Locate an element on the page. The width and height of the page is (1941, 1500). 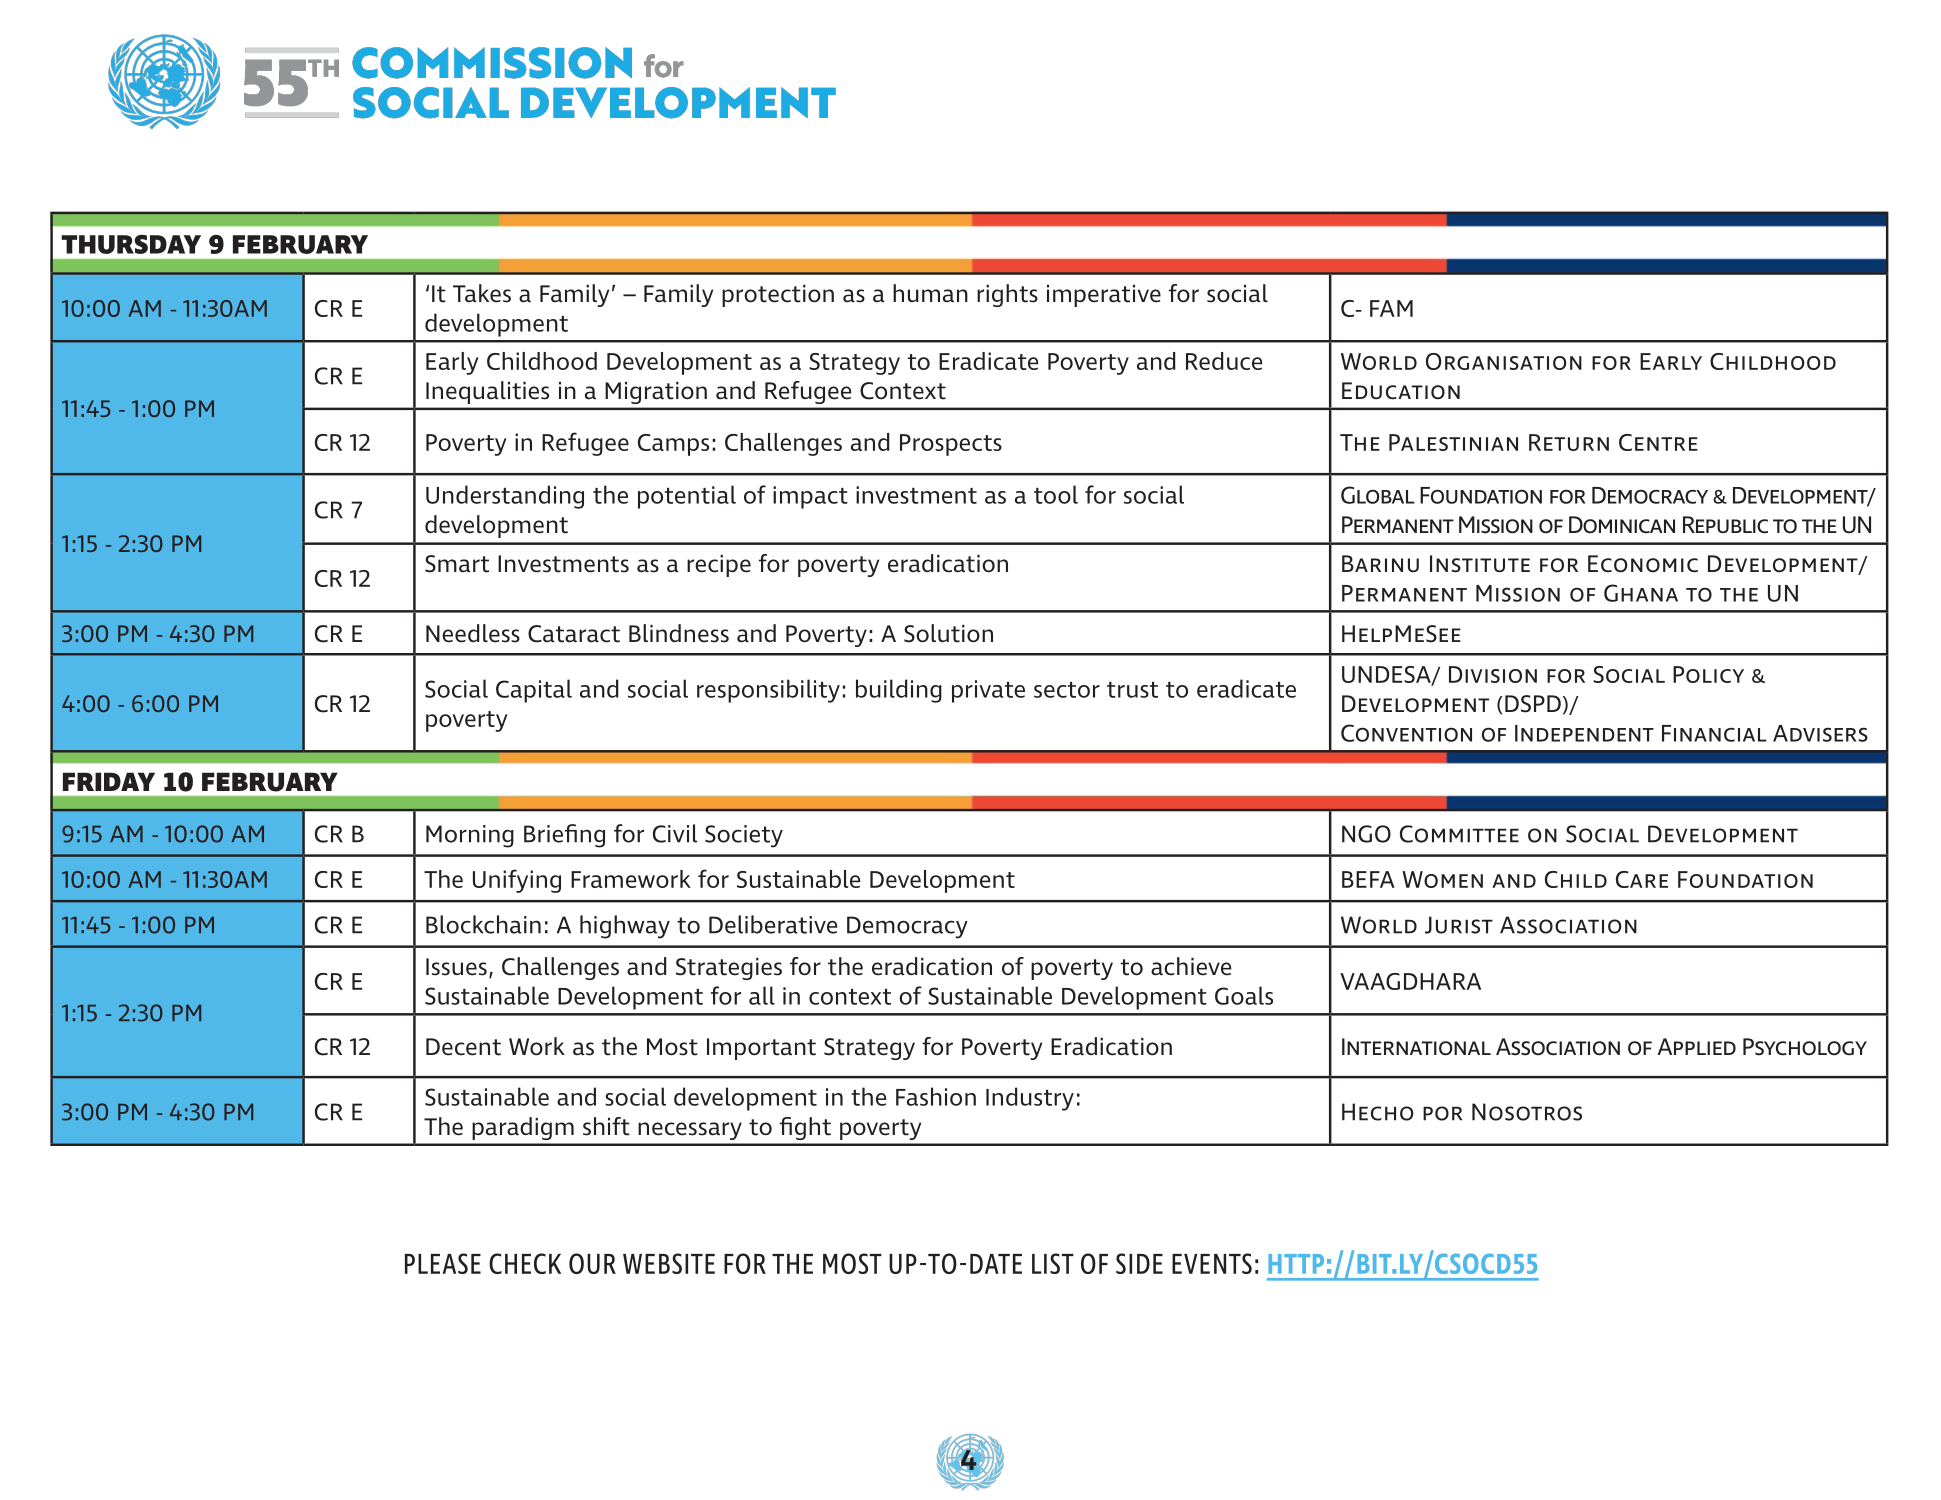
human is located at coordinates (930, 293).
